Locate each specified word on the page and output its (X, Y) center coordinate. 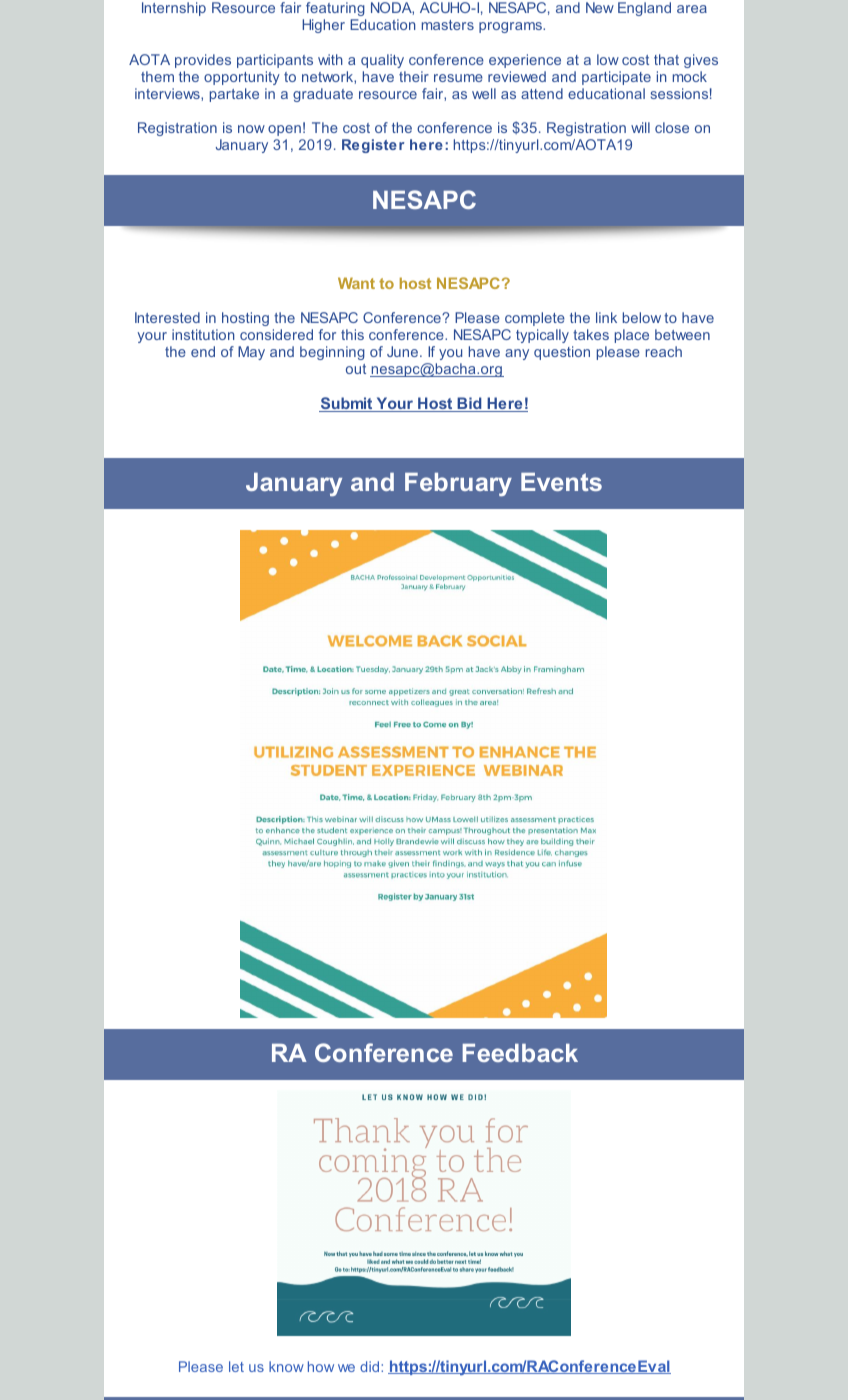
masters (448, 25)
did (371, 1366)
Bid (469, 404)
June (402, 351)
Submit (347, 404)
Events (561, 482)
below (642, 317)
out (356, 369)
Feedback (520, 1053)
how (321, 1366)
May (251, 353)
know (286, 1366)
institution (203, 334)
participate (616, 78)
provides (203, 61)
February (458, 484)
